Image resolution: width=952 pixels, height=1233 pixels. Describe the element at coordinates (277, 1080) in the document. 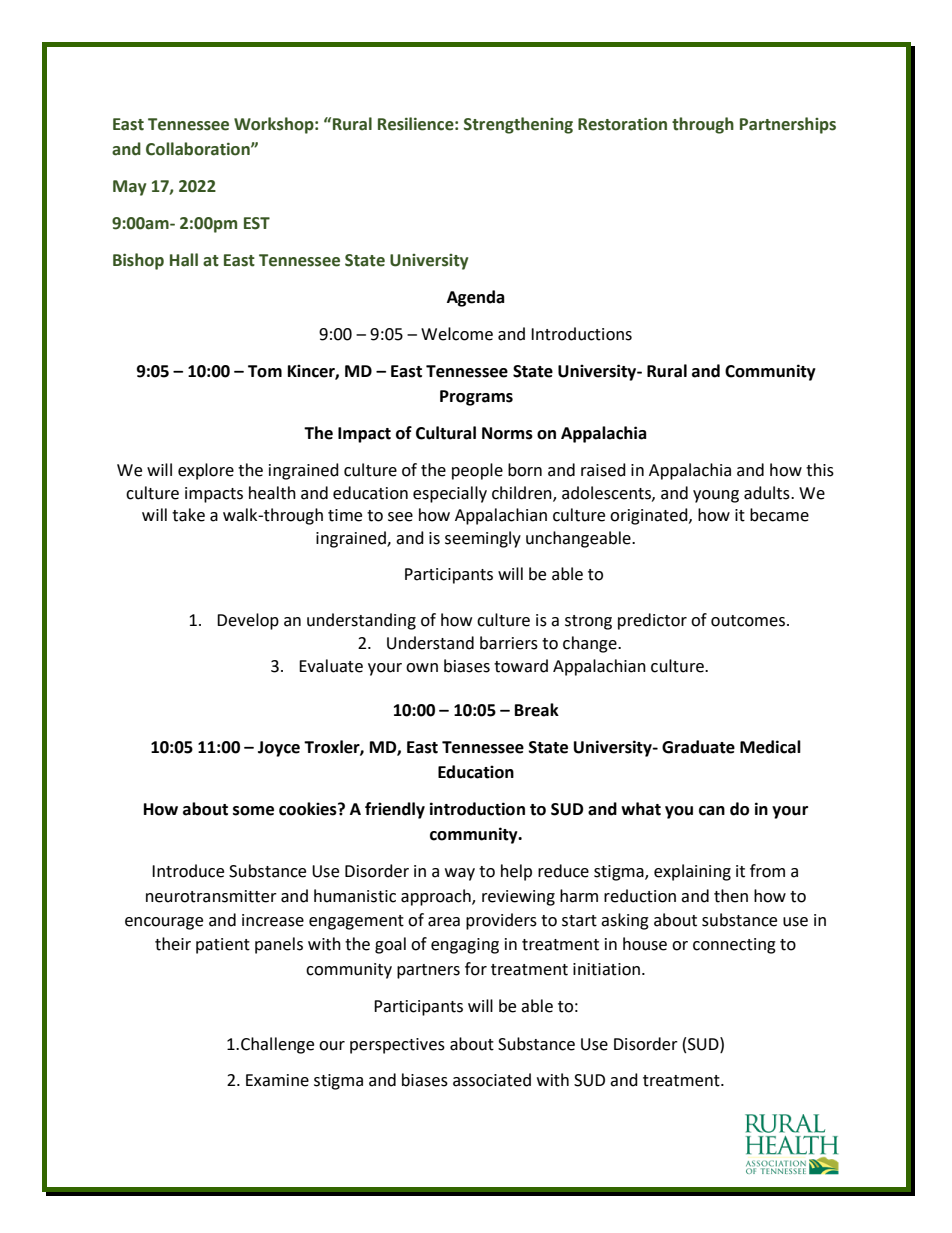

I see `Examine` at that location.
